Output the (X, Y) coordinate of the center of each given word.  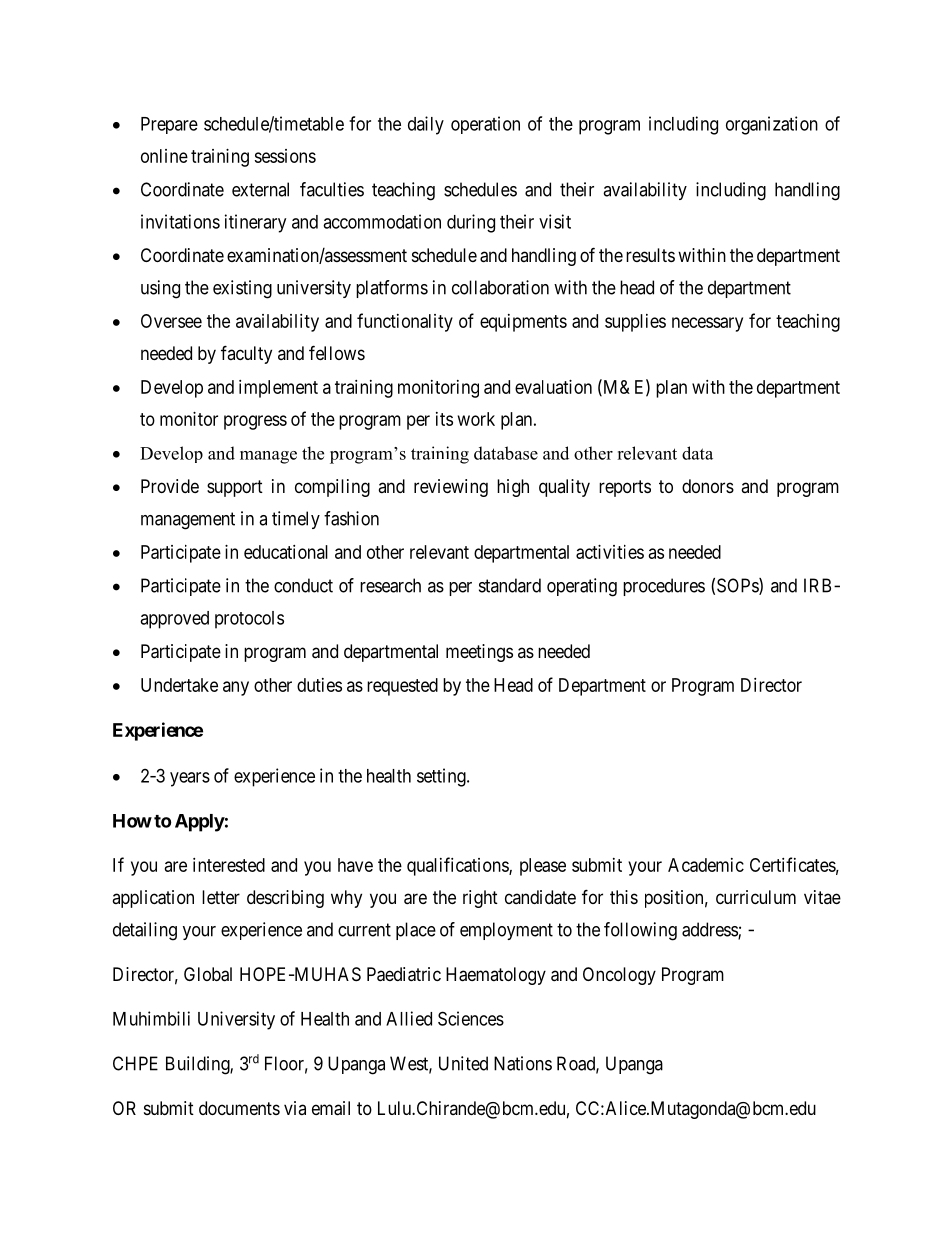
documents (239, 1108)
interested (229, 865)
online (164, 156)
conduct (303, 585)
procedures (664, 587)
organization (772, 125)
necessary (707, 324)
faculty (246, 354)
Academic (706, 865)
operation (485, 125)
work (476, 419)
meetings (479, 653)
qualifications (458, 866)
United (463, 1063)
